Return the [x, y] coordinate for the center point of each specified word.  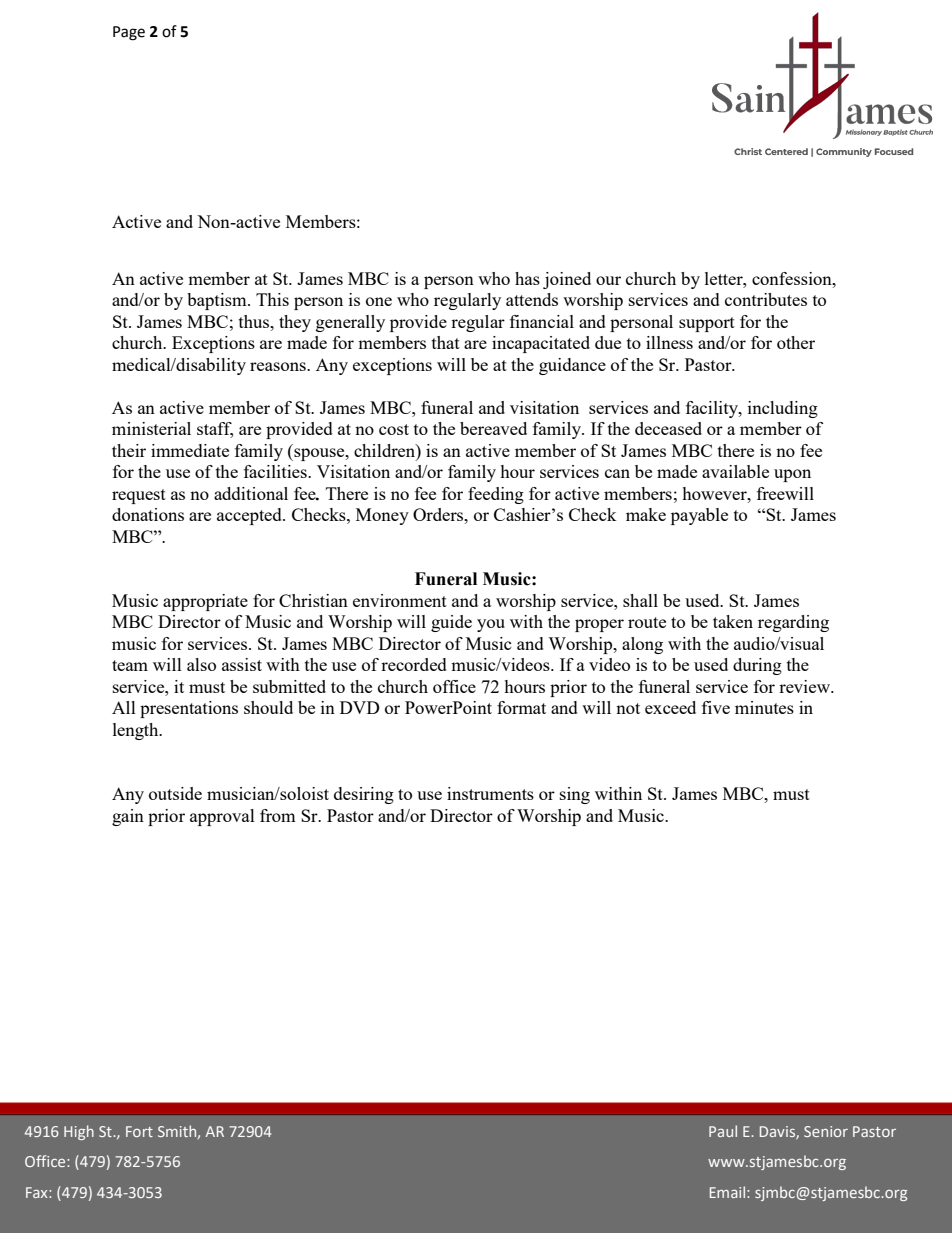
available [735, 471]
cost [394, 429]
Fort [139, 1131]
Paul [723, 1131]
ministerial [151, 428]
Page [129, 33]
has [527, 278]
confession [793, 278]
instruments [490, 793]
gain [128, 817]
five [716, 707]
